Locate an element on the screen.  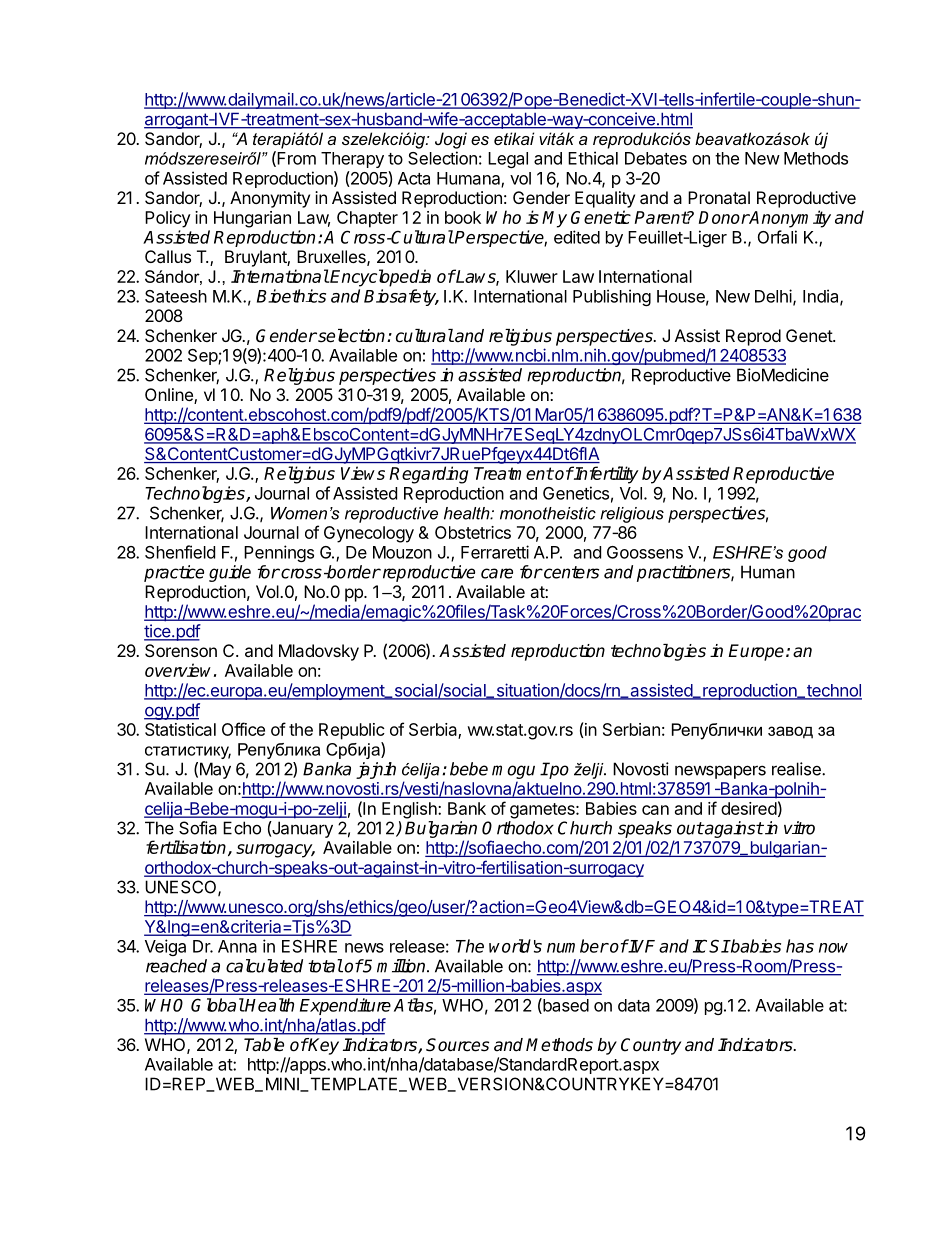
care is located at coordinates (497, 573).
